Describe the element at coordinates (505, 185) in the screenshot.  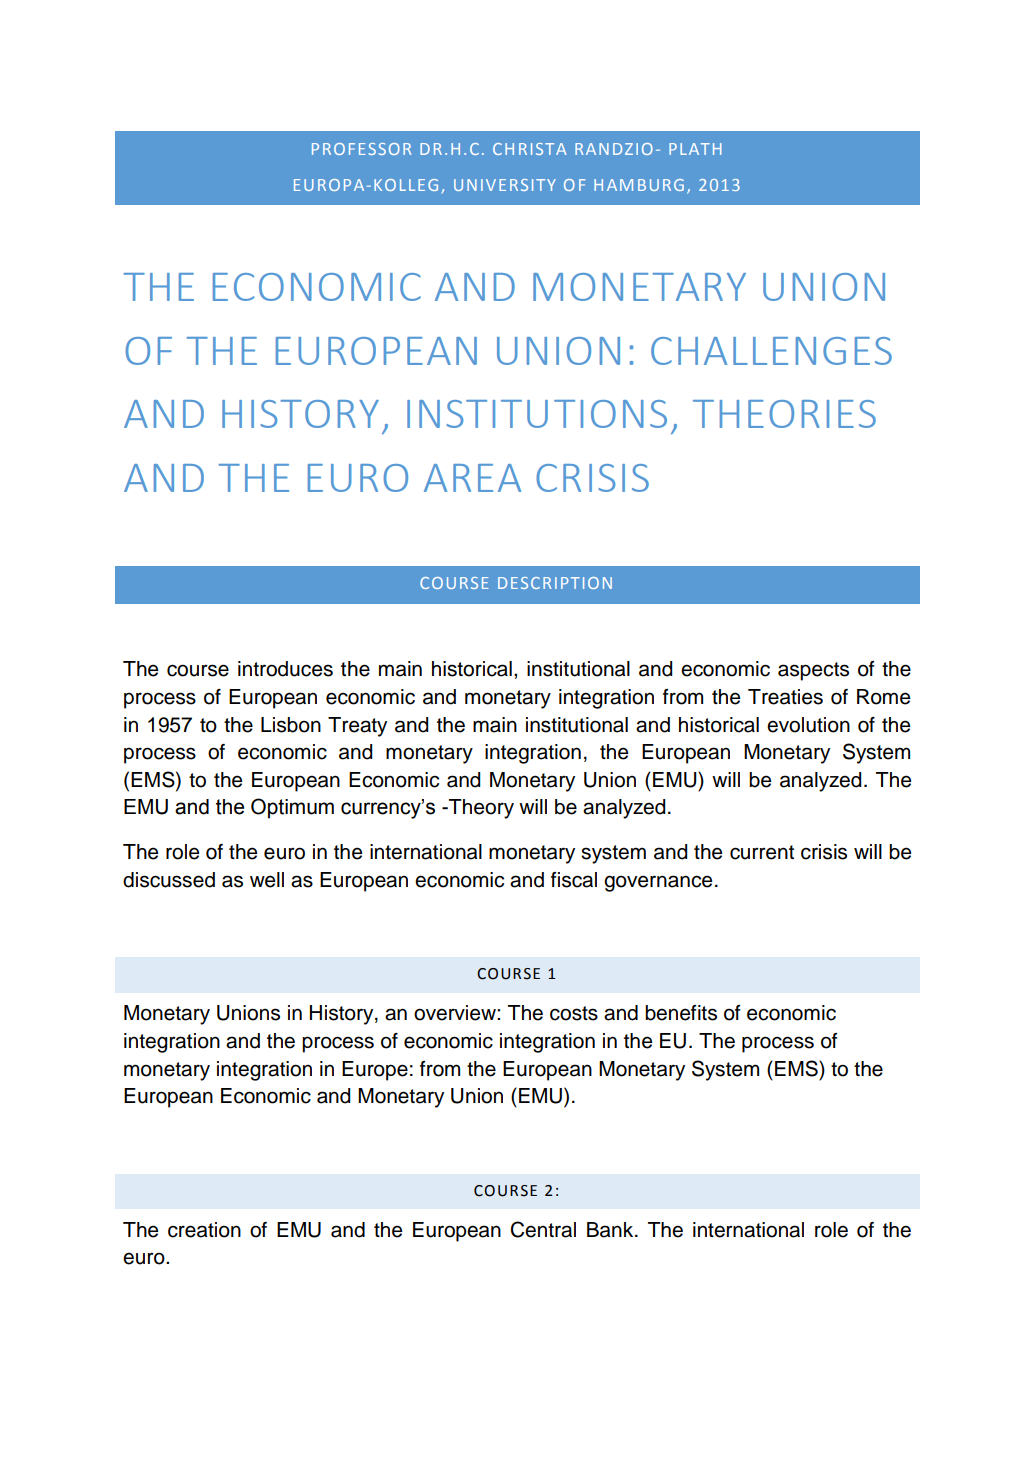
I see `UNIVERSITY` at that location.
